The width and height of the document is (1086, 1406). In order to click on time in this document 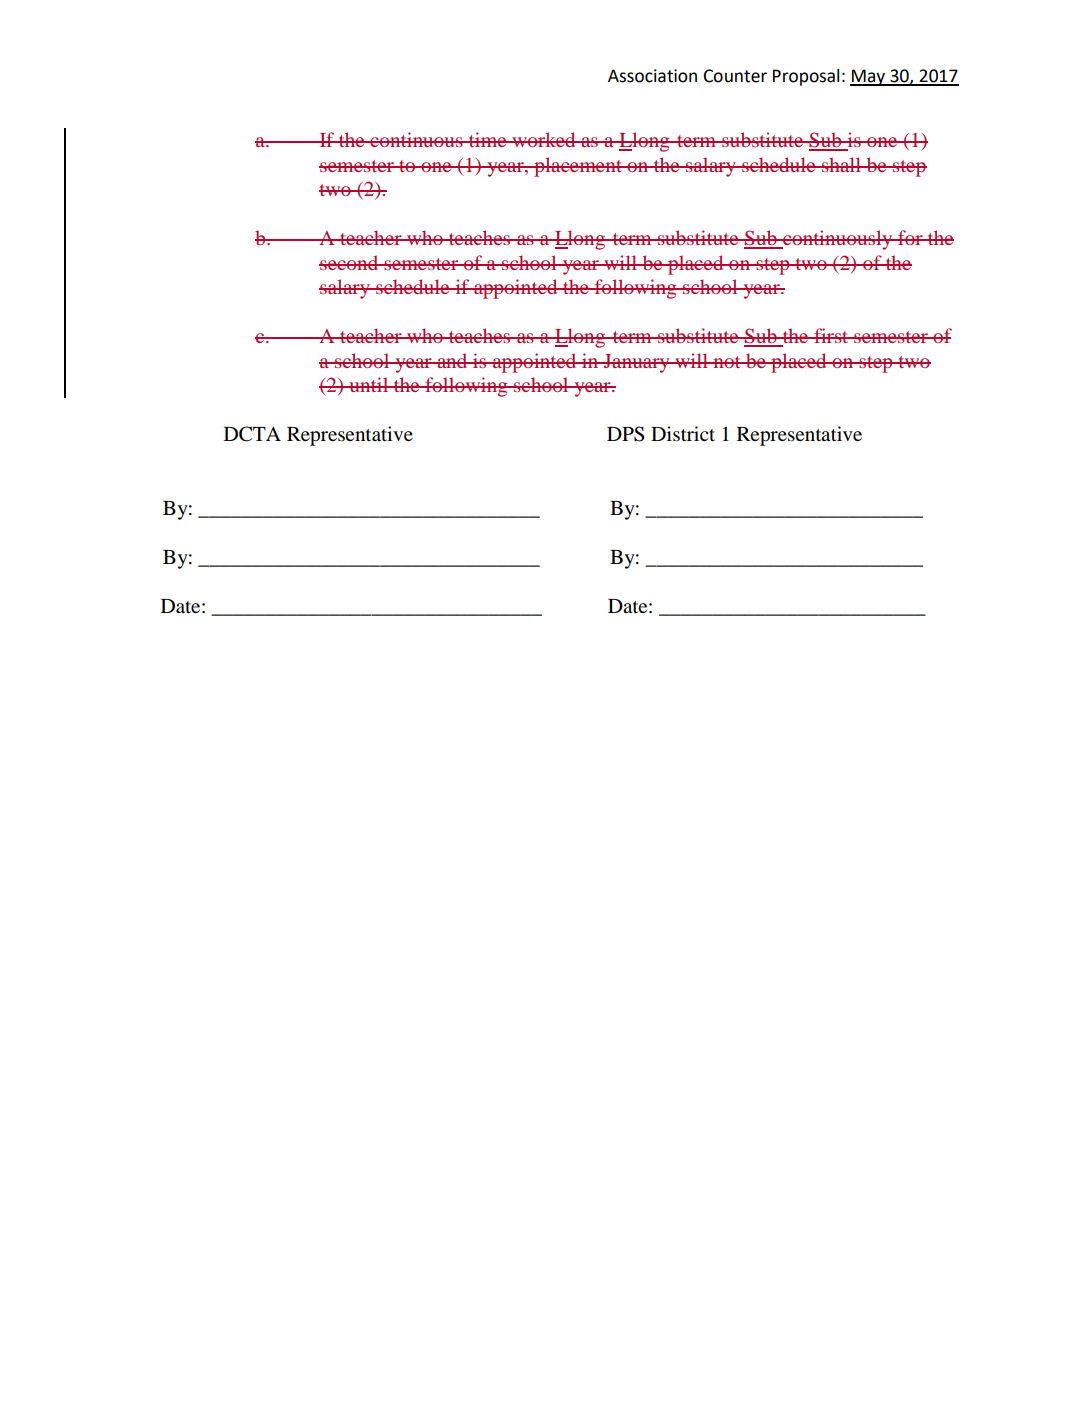, I will do `click(488, 139)`.
